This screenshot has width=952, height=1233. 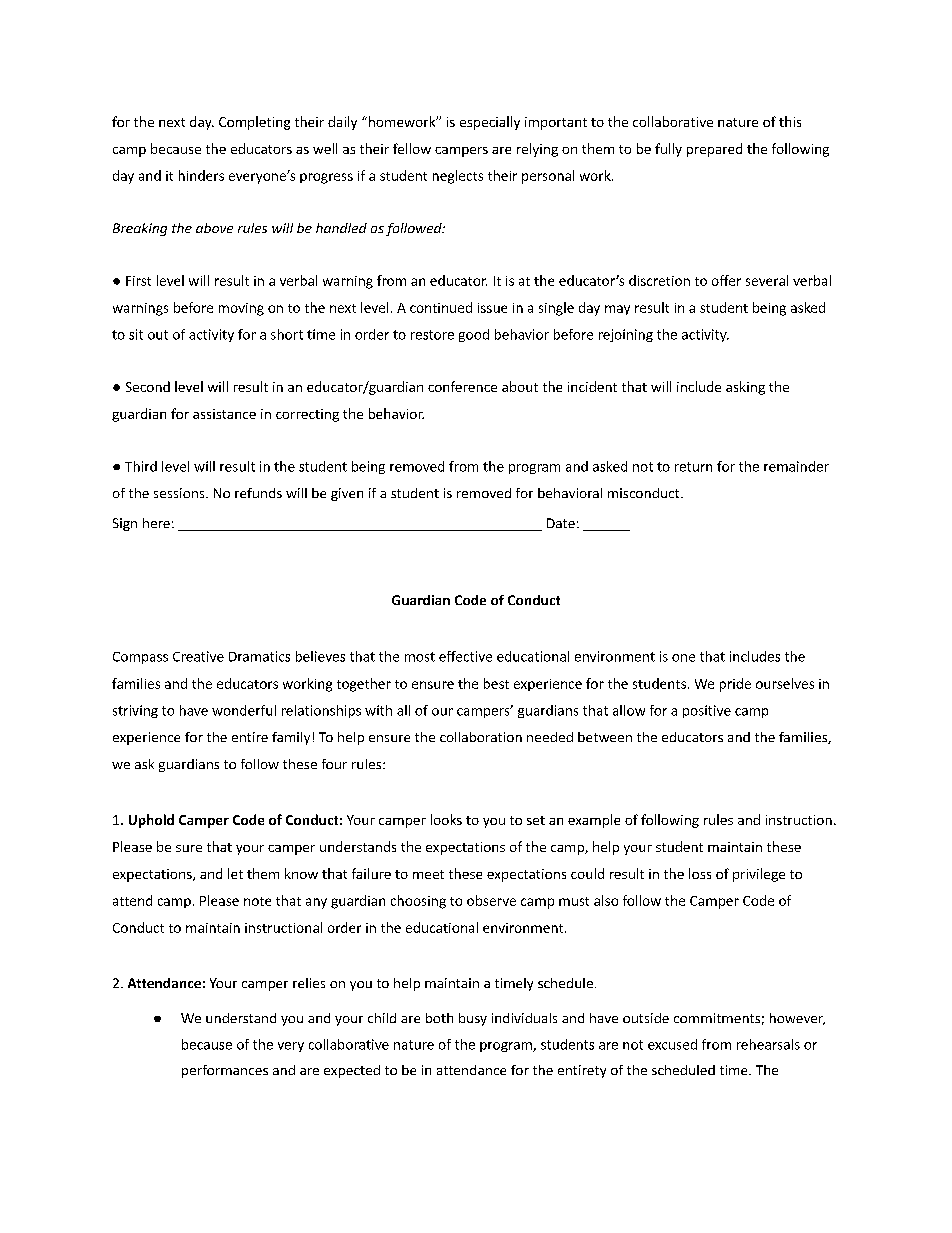 What do you see at coordinates (148, 386) in the screenshot?
I see `Second` at bounding box center [148, 386].
